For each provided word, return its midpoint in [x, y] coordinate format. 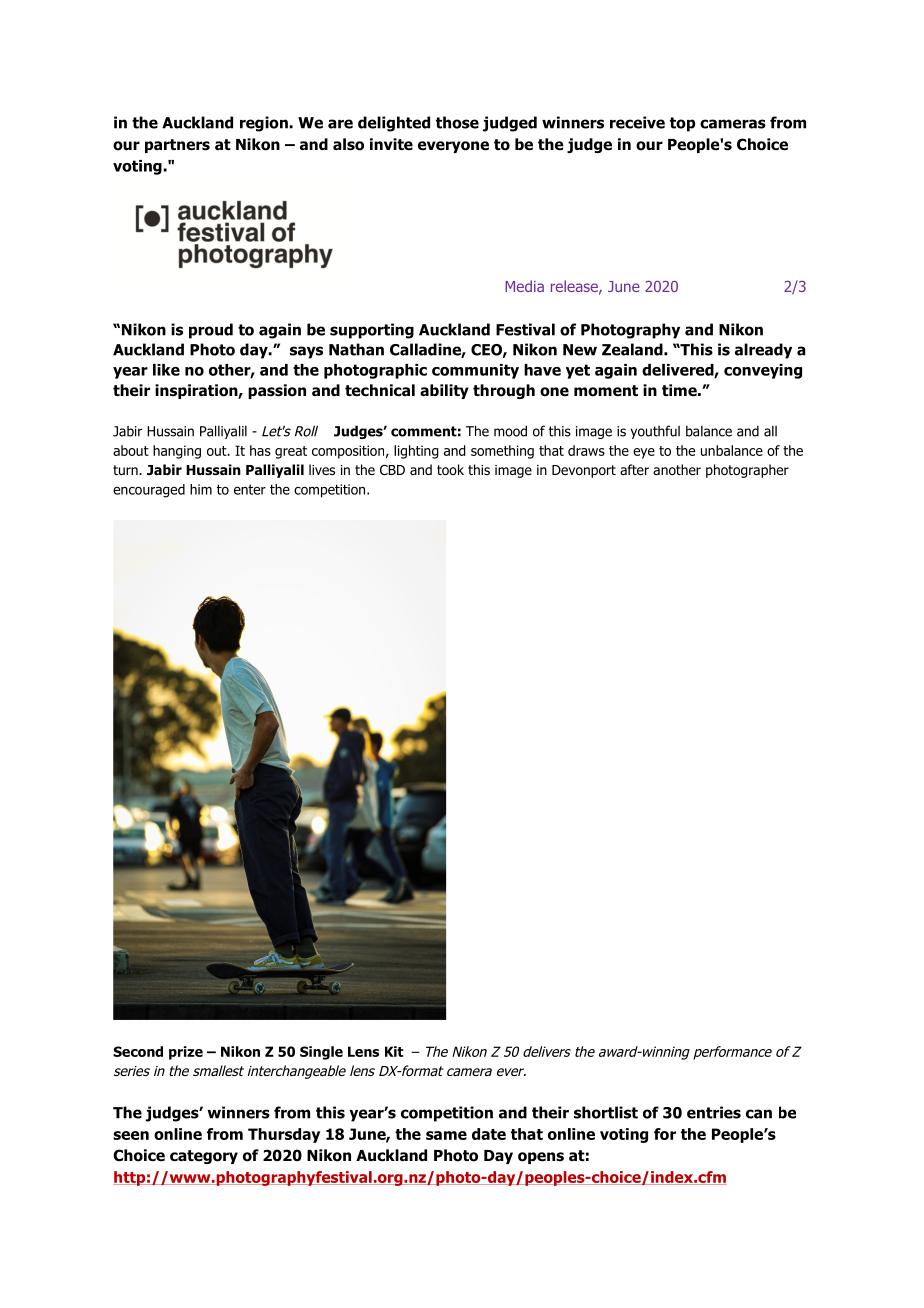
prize [186, 1053]
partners [177, 146]
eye [644, 453]
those [457, 122]
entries [714, 1112]
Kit [394, 1051]
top [682, 124]
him [201, 489]
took [450, 469]
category [204, 1157]
